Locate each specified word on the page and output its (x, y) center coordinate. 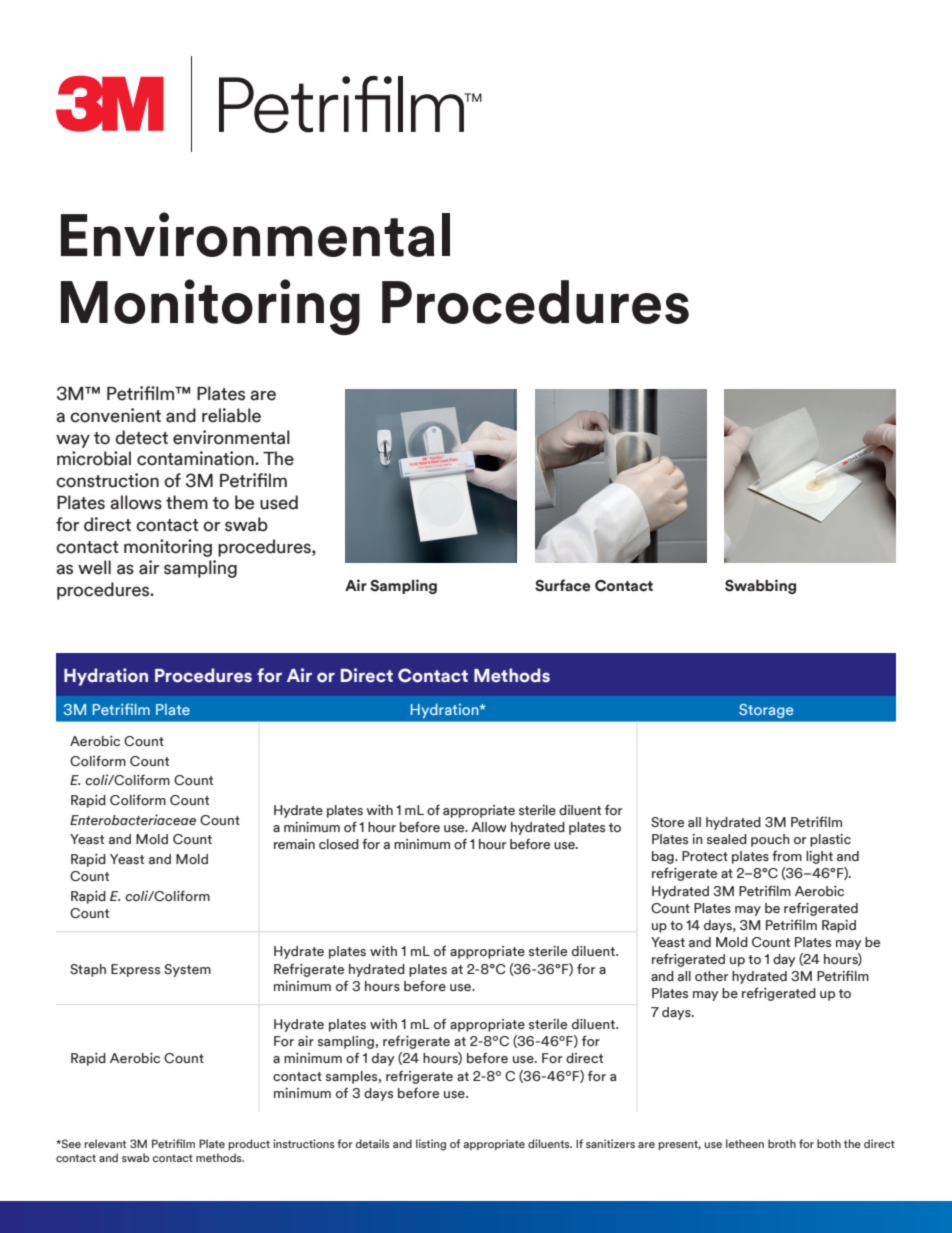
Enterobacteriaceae (133, 819)
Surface (563, 585)
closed (339, 844)
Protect (705, 856)
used (279, 502)
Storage (766, 711)
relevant (105, 1143)
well (94, 567)
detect (141, 437)
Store (667, 822)
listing (431, 1145)
